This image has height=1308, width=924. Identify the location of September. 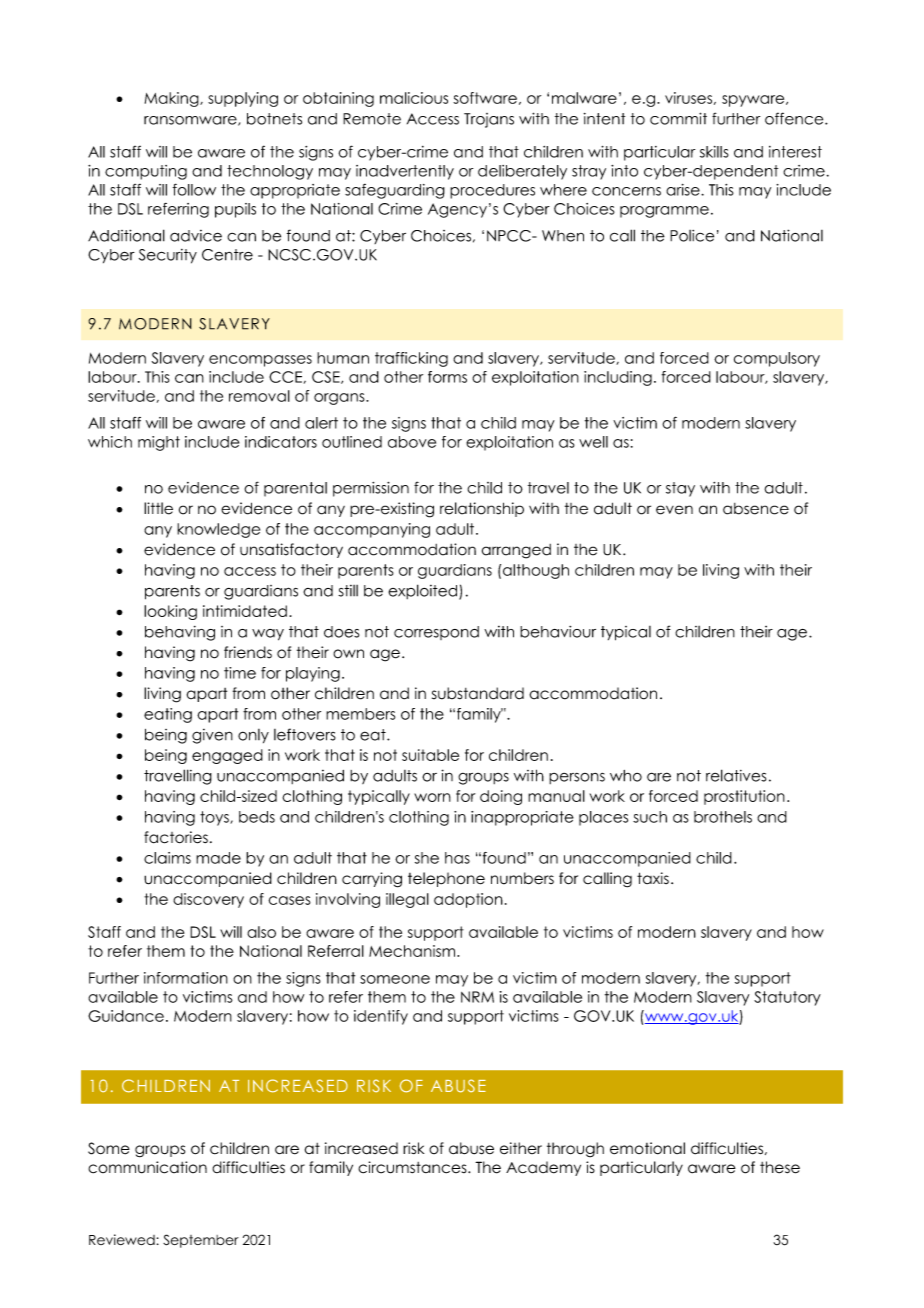
(201, 1241).
